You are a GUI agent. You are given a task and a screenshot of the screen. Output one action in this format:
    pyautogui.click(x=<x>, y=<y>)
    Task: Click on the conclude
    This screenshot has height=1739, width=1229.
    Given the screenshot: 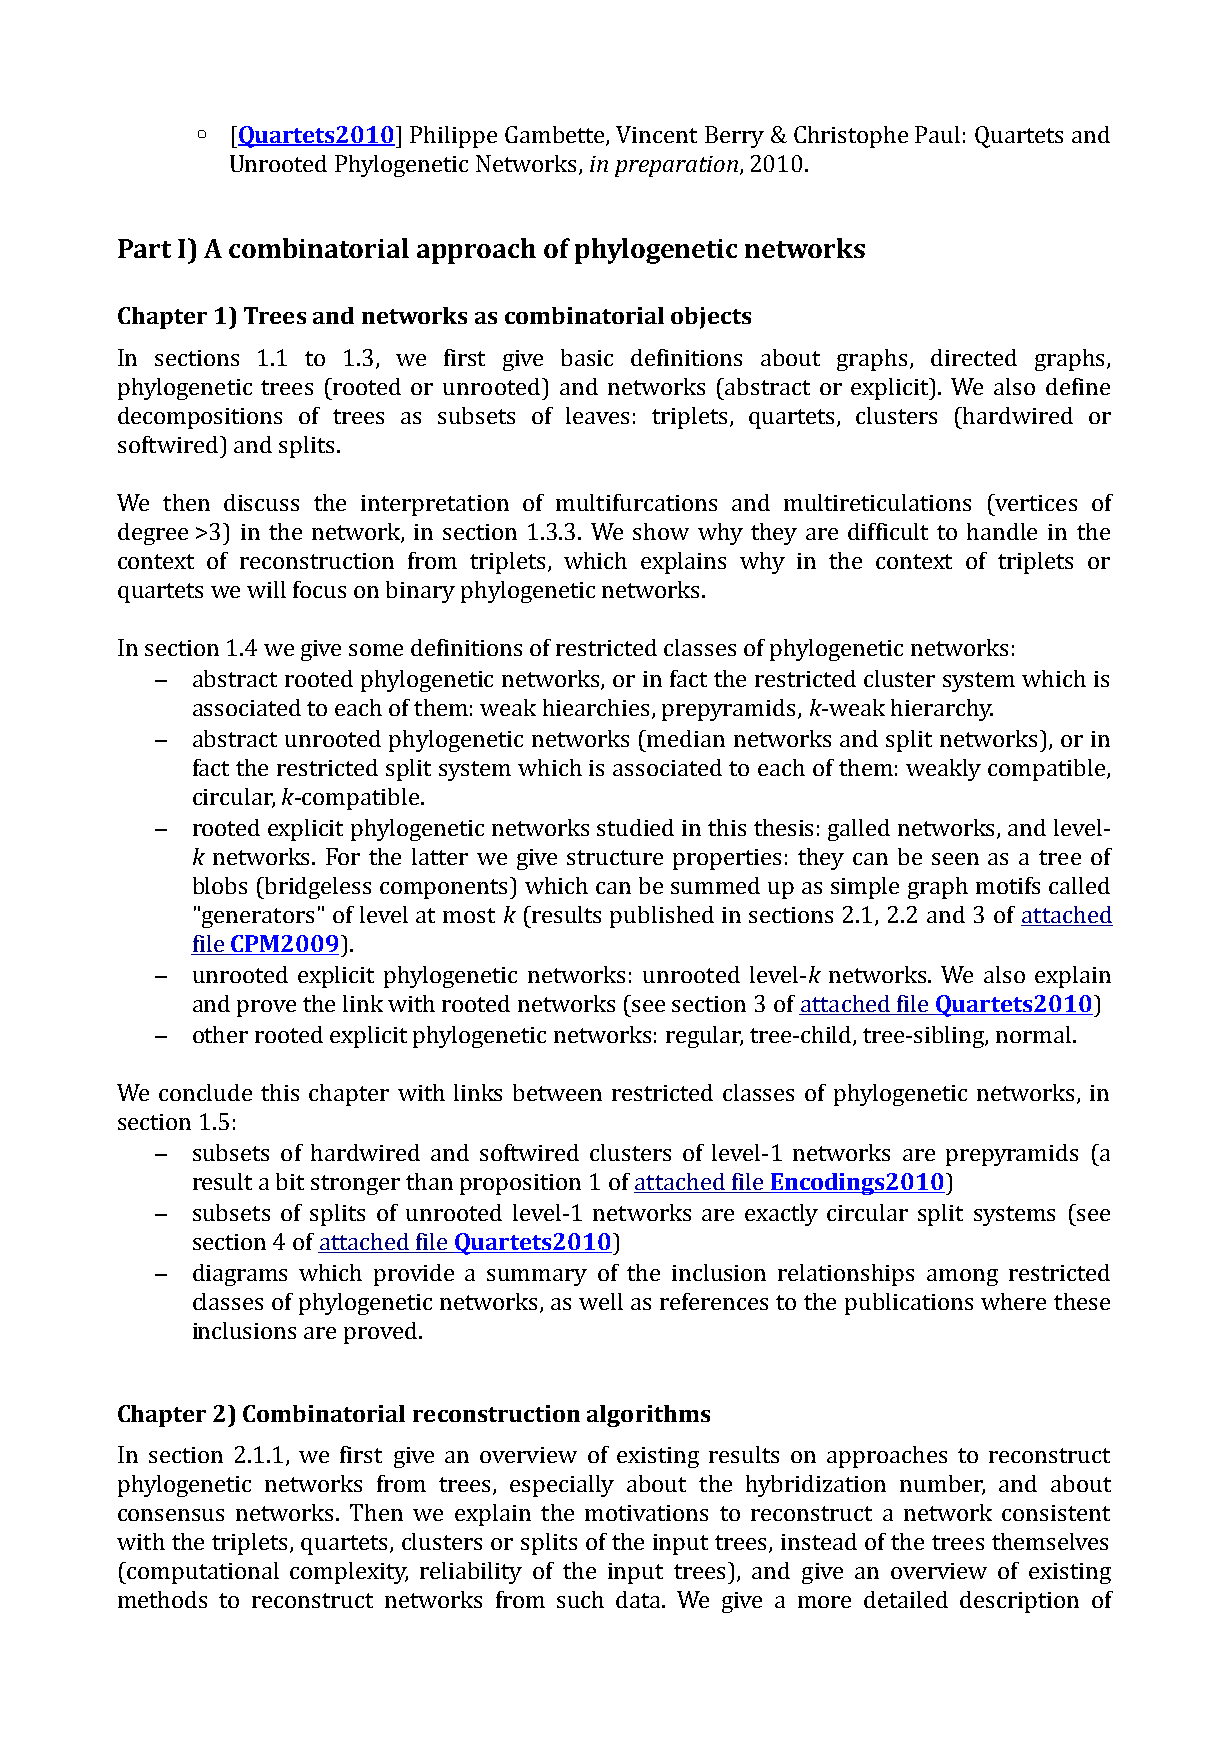 What is the action you would take?
    pyautogui.click(x=205, y=1092)
